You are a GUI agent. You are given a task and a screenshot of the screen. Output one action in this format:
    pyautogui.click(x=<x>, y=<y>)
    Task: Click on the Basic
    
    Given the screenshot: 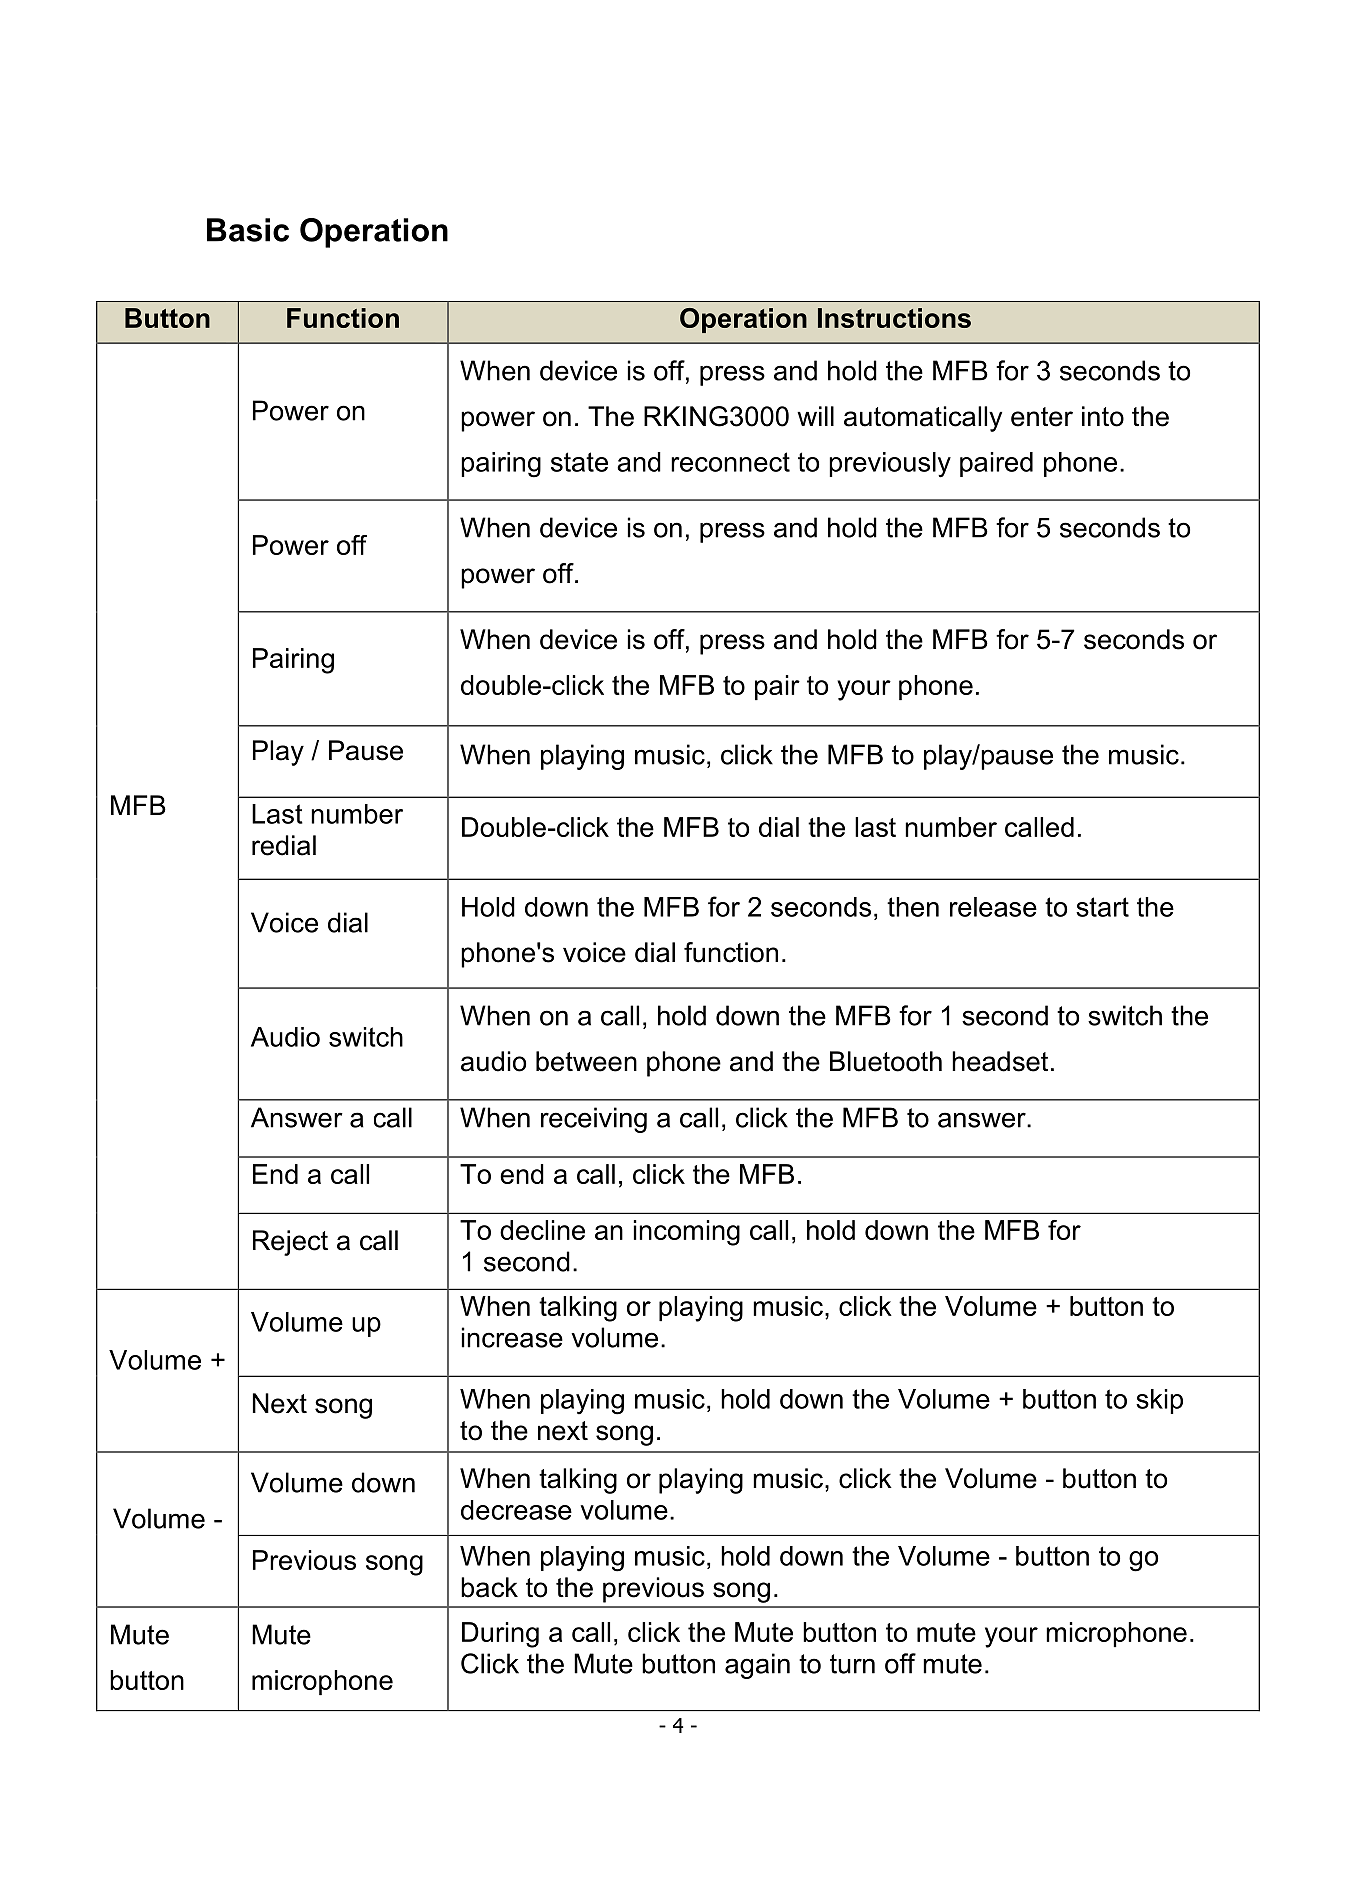 What is the action you would take?
    pyautogui.click(x=248, y=230)
